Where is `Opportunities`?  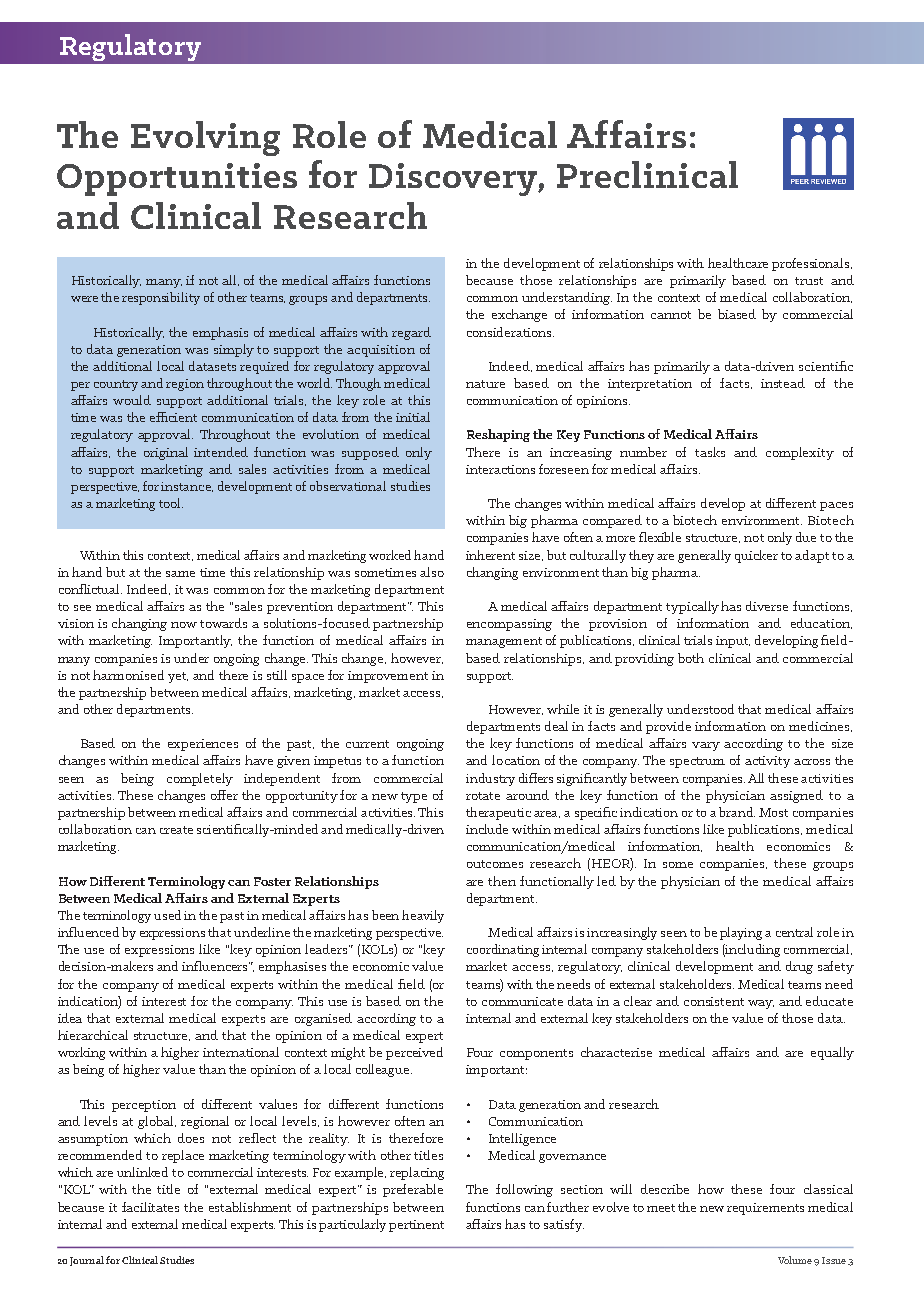
Opportunities is located at coordinates (177, 179).
